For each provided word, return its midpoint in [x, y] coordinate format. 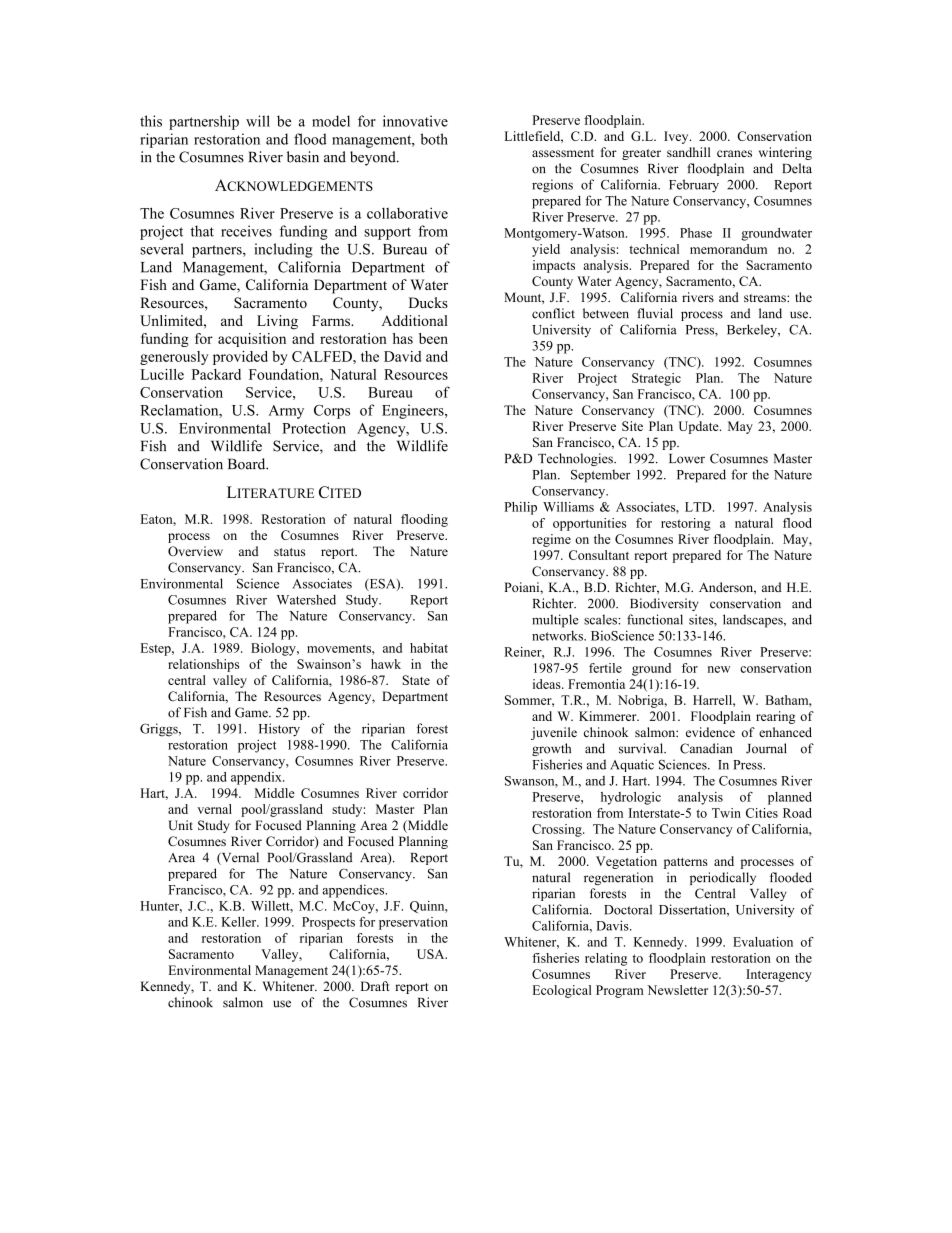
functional [655, 619]
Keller [240, 922]
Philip [520, 508]
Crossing [558, 830]
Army [286, 412]
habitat [429, 648]
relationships [203, 665]
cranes [734, 153]
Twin [726, 813]
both [434, 139]
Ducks [428, 302]
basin [303, 157]
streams [766, 298]
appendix [257, 778]
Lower [687, 459]
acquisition [252, 340]
